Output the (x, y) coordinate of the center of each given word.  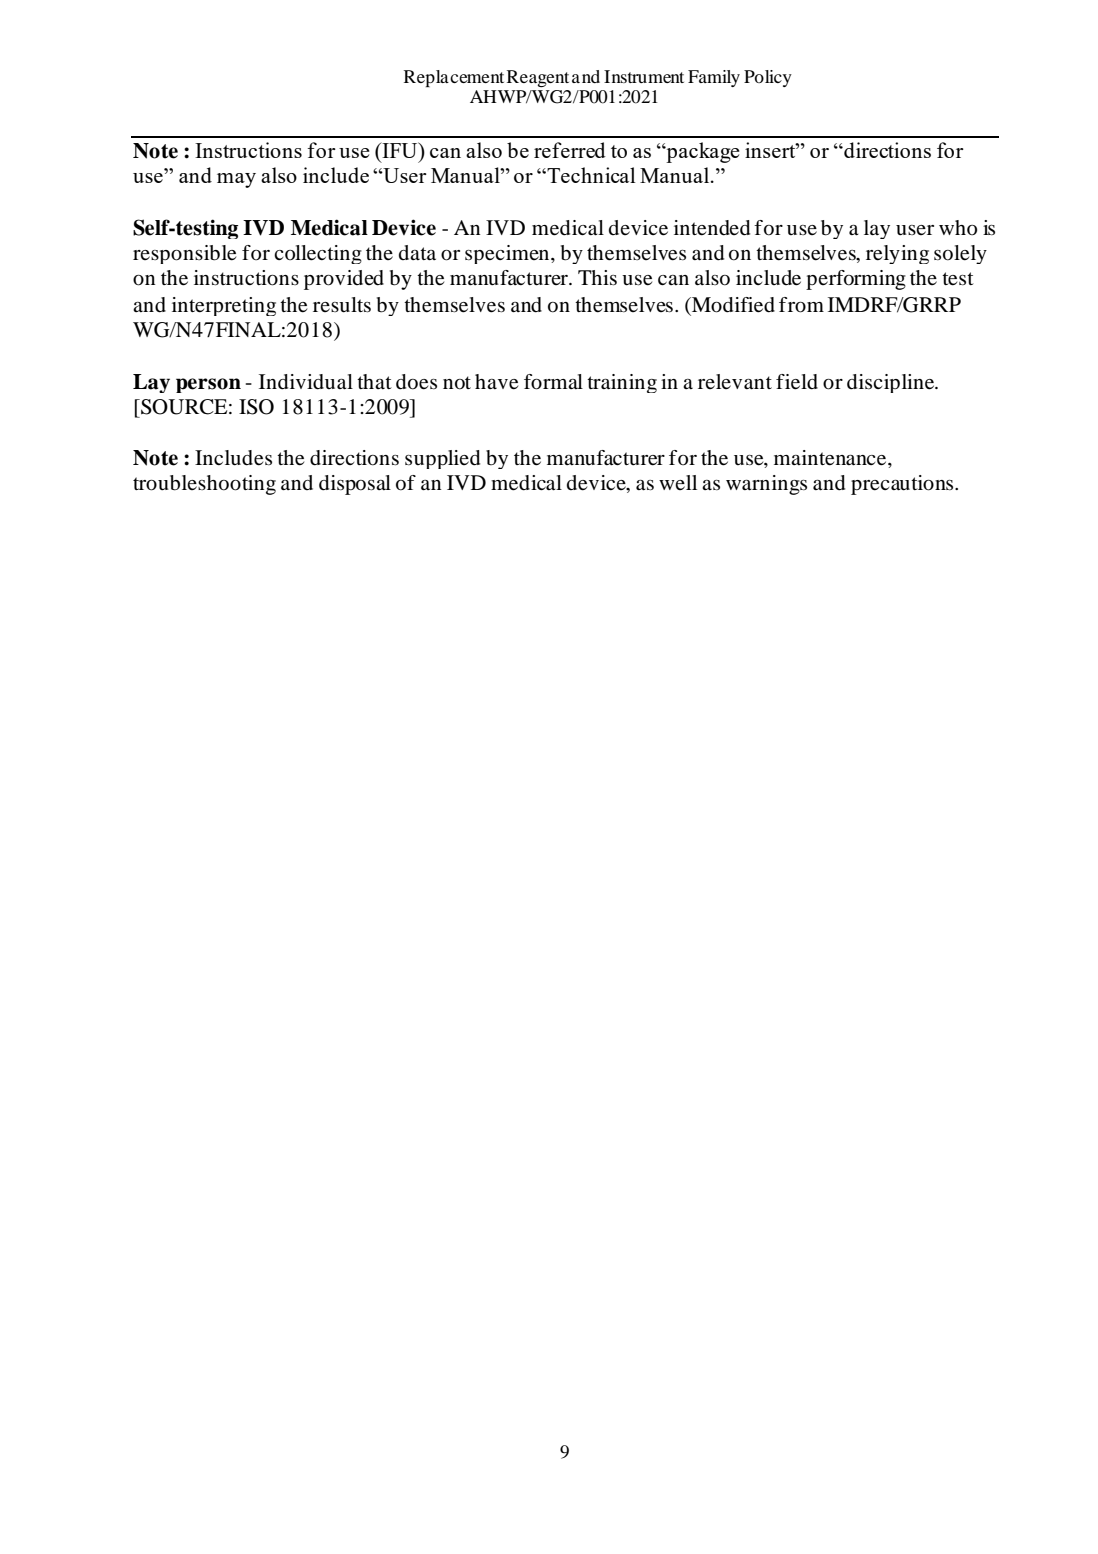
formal (553, 382)
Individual (306, 382)
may (236, 180)
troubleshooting (204, 485)
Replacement (454, 78)
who (958, 228)
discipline (892, 383)
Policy (768, 78)
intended (712, 228)
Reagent (538, 78)
